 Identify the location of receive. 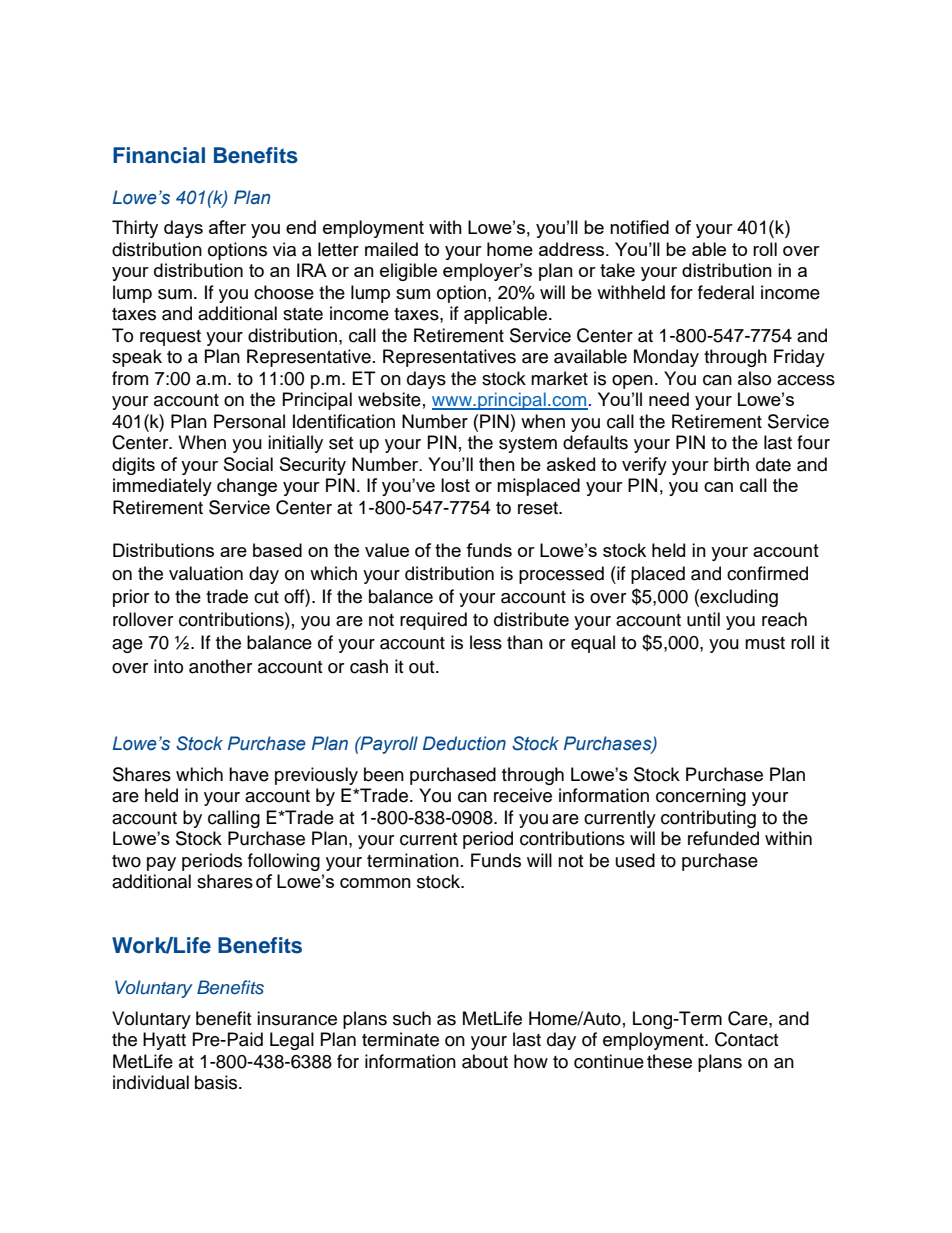
(523, 795).
